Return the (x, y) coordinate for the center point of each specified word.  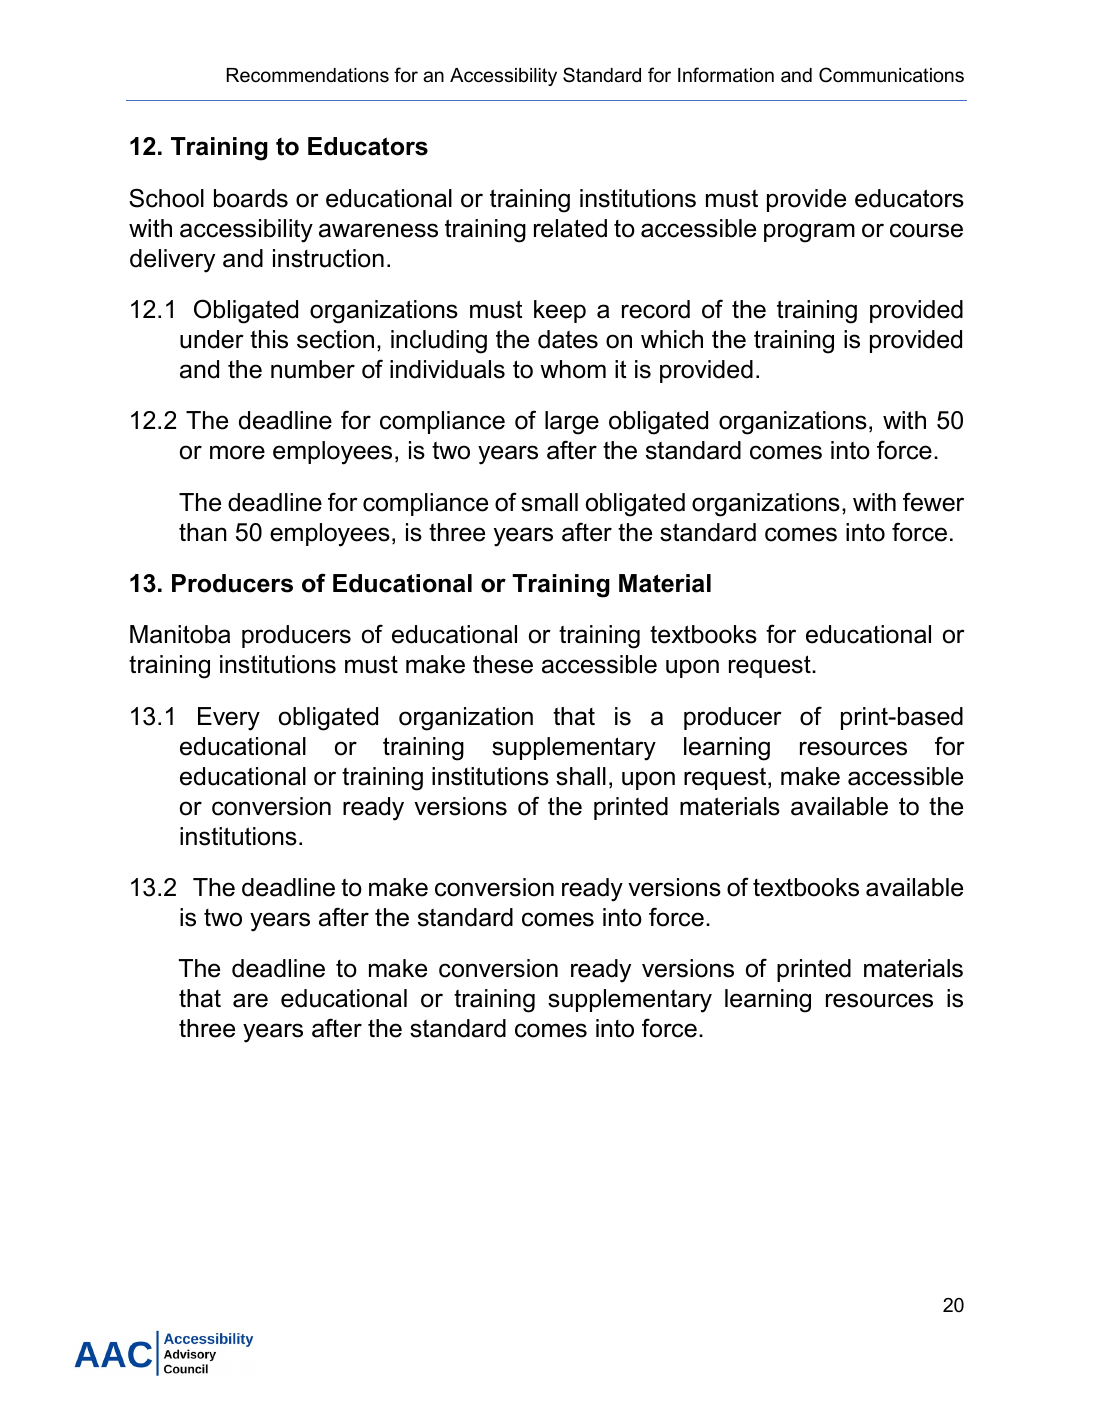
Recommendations (308, 75)
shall (581, 776)
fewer (933, 502)
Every (229, 719)
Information (726, 75)
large (572, 423)
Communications (891, 75)
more (237, 452)
